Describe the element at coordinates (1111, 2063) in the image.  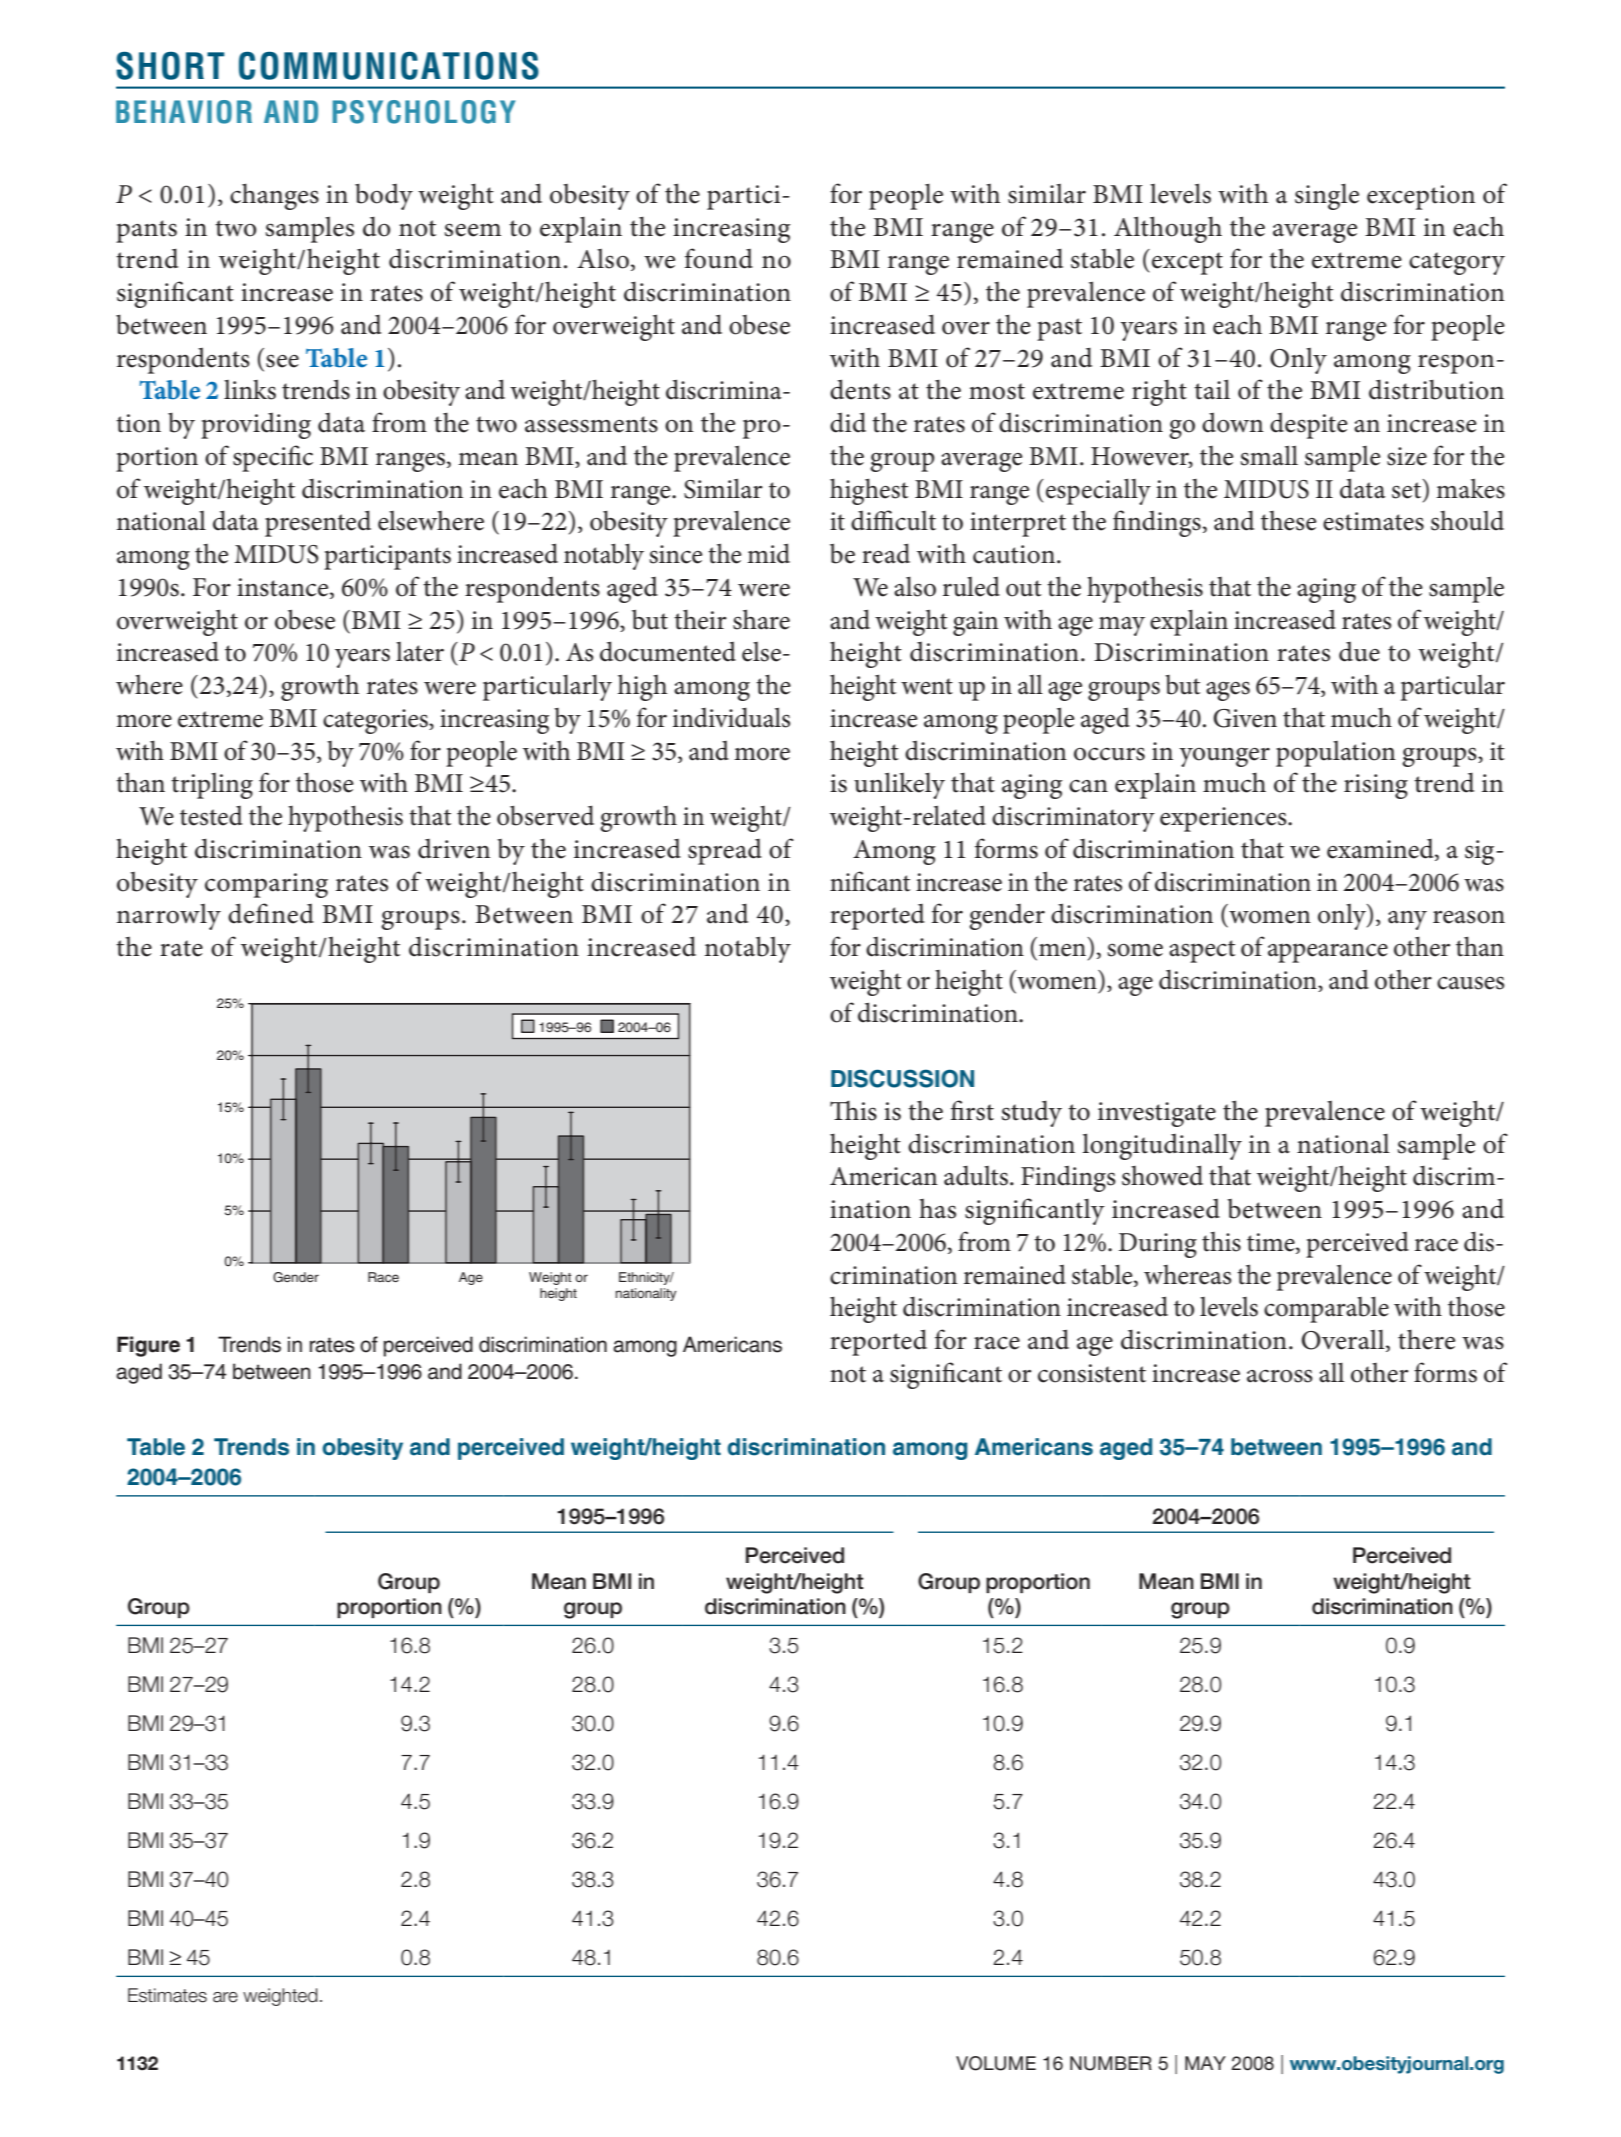
I see `NUMBER` at that location.
